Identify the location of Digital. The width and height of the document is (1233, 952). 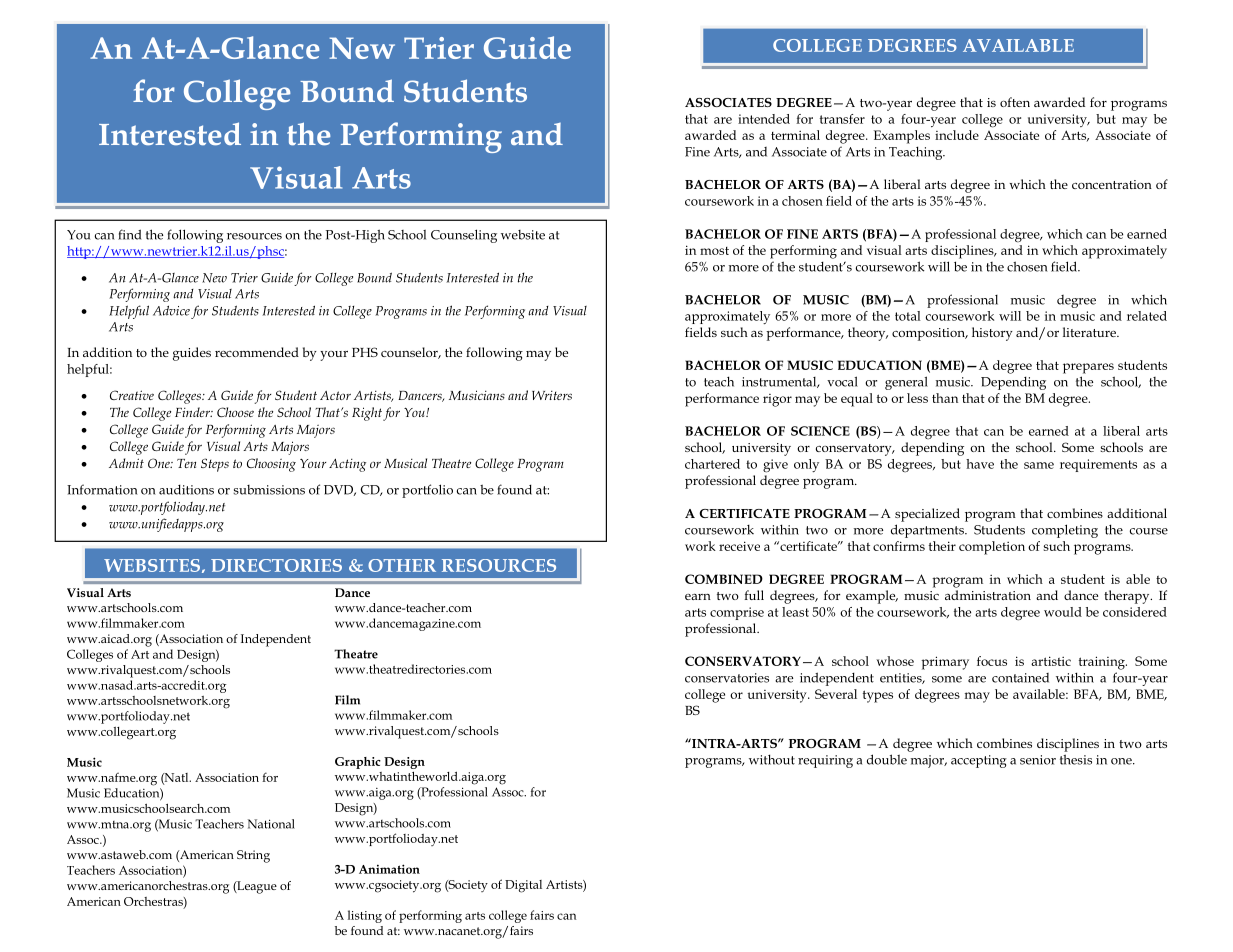
(523, 886).
